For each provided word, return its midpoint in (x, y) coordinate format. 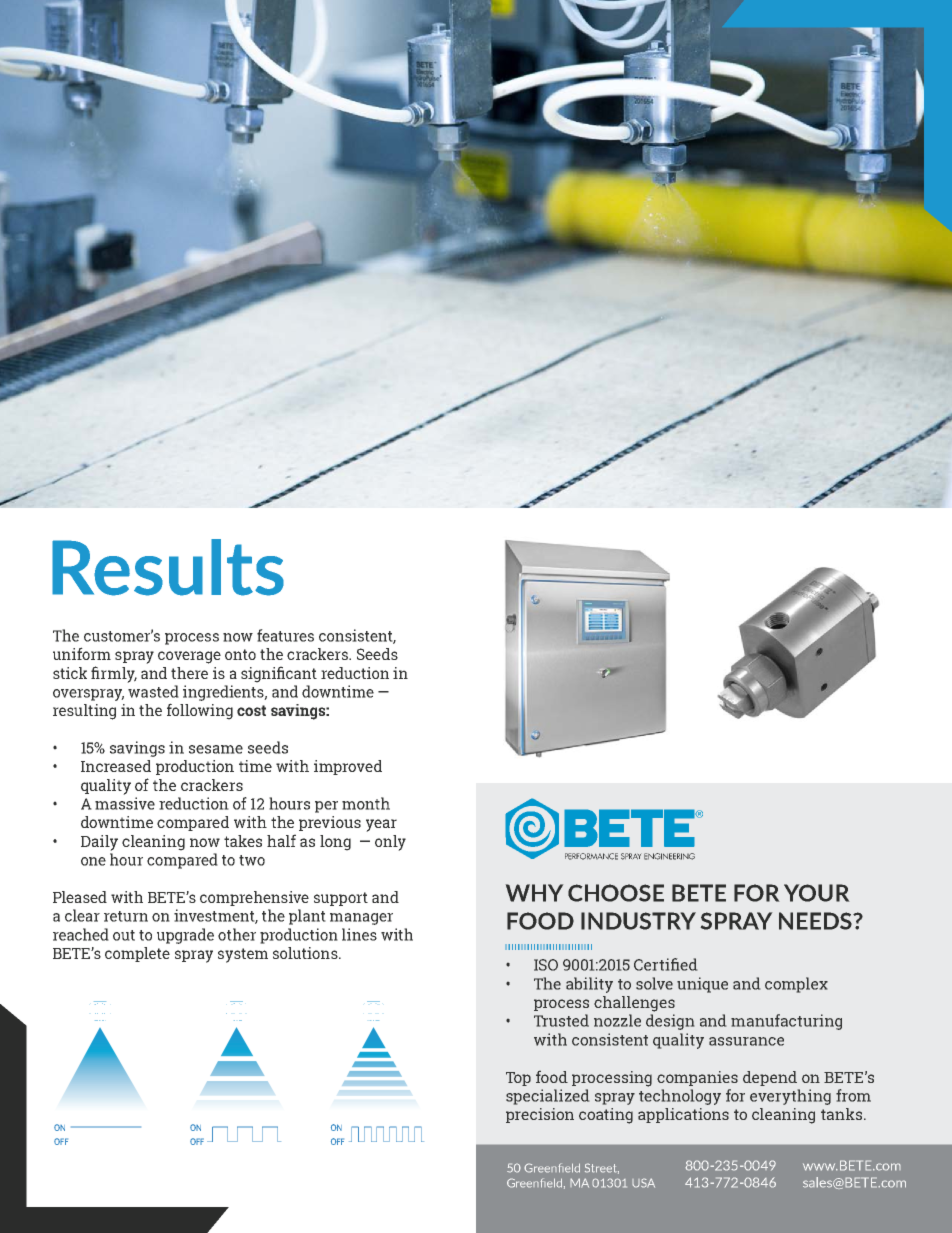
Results (168, 567)
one (93, 861)
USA (643, 1183)
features (285, 635)
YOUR (816, 893)
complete (137, 954)
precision (540, 1115)
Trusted (561, 1020)
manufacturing (786, 1022)
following (200, 711)
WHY (534, 893)
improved (348, 767)
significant (279, 674)
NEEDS (816, 921)
